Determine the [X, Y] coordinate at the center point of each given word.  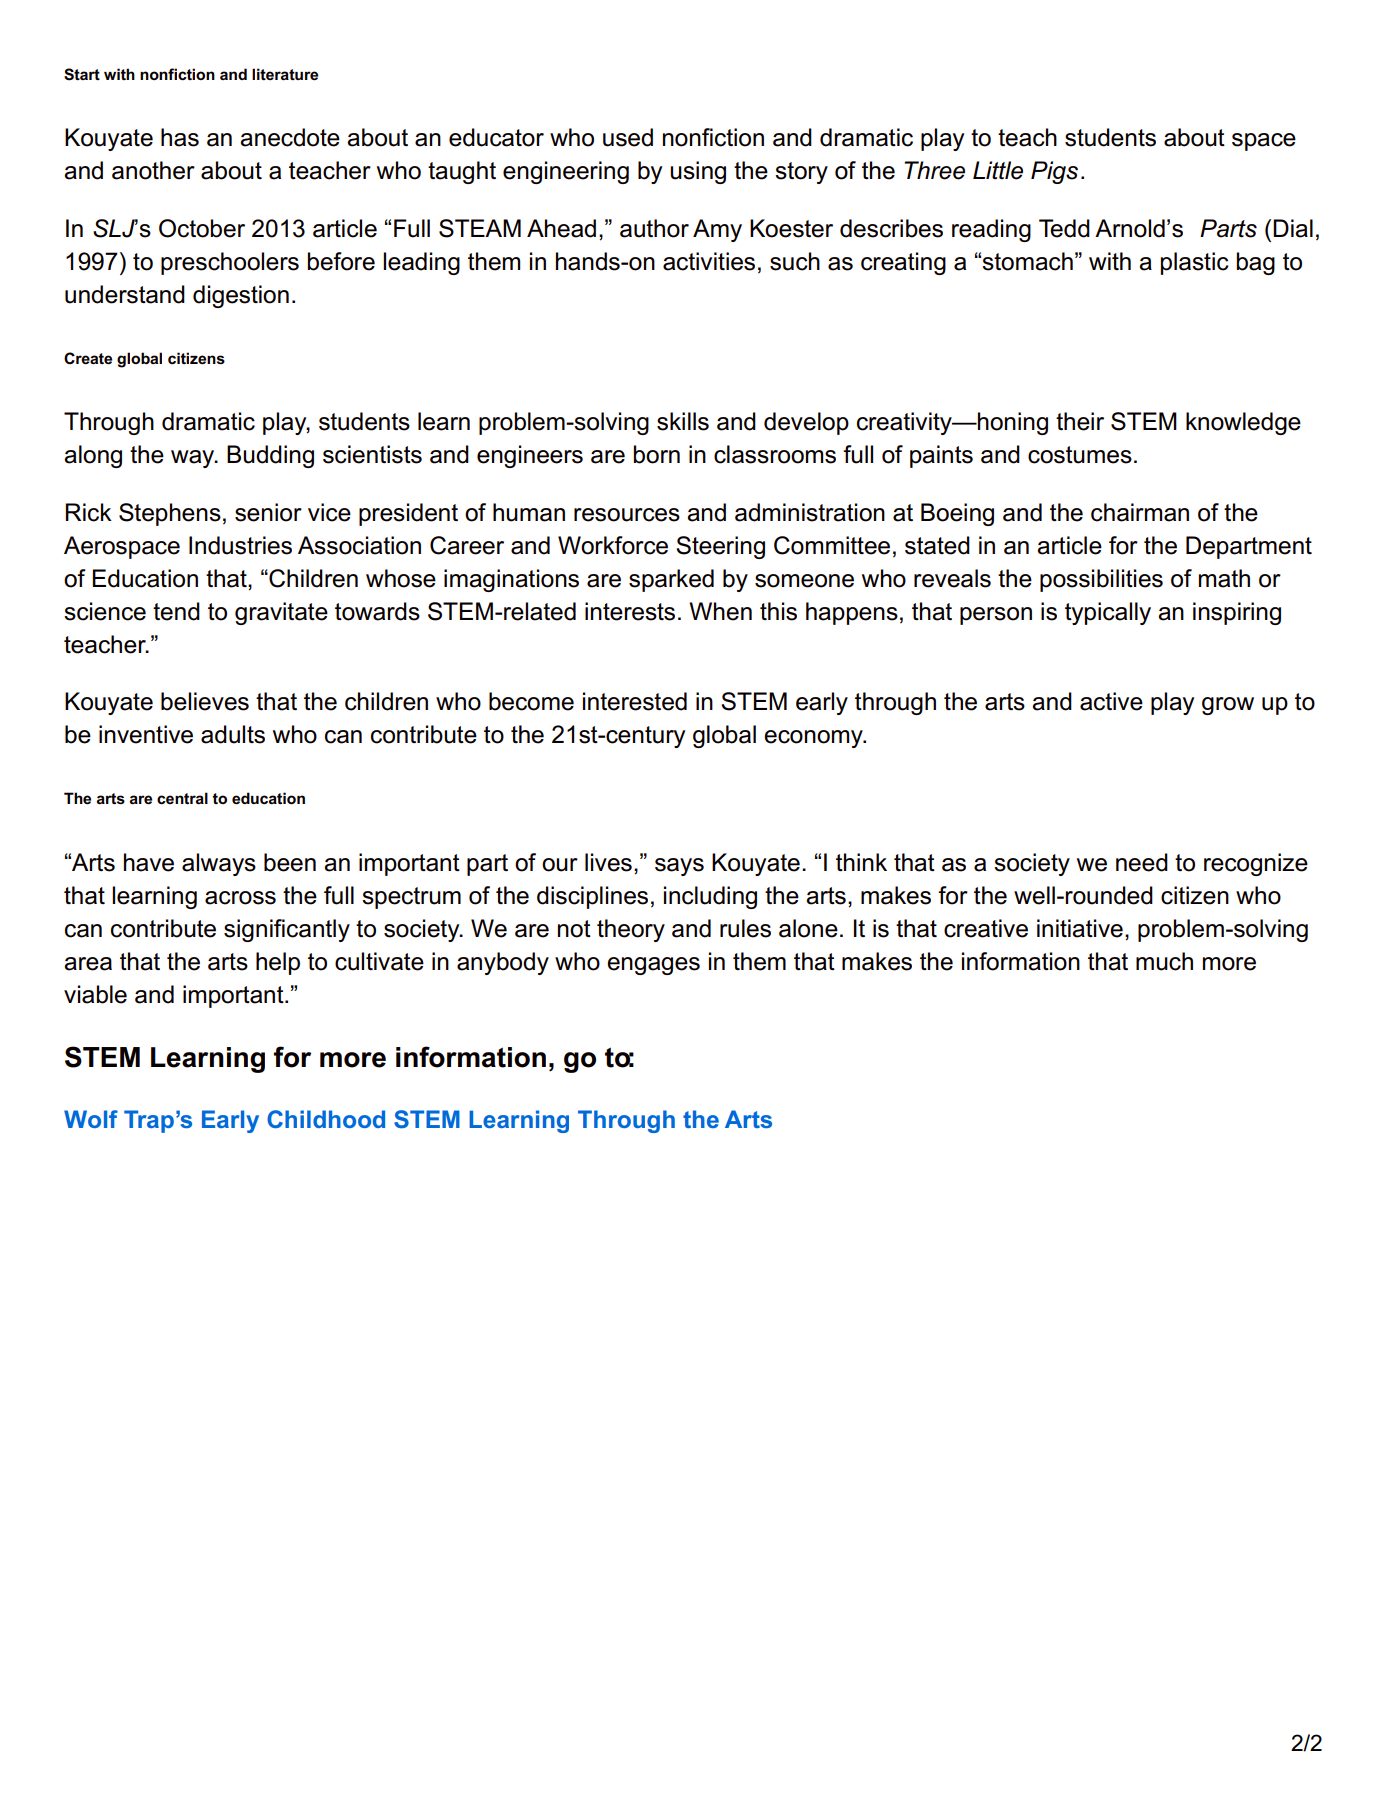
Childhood [326, 1119]
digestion [241, 296]
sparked [671, 580]
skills [683, 421]
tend [176, 611]
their [1080, 421]
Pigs [1054, 172]
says [679, 867]
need [1142, 862]
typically [1108, 613]
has [180, 137]
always [219, 864]
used [628, 137]
